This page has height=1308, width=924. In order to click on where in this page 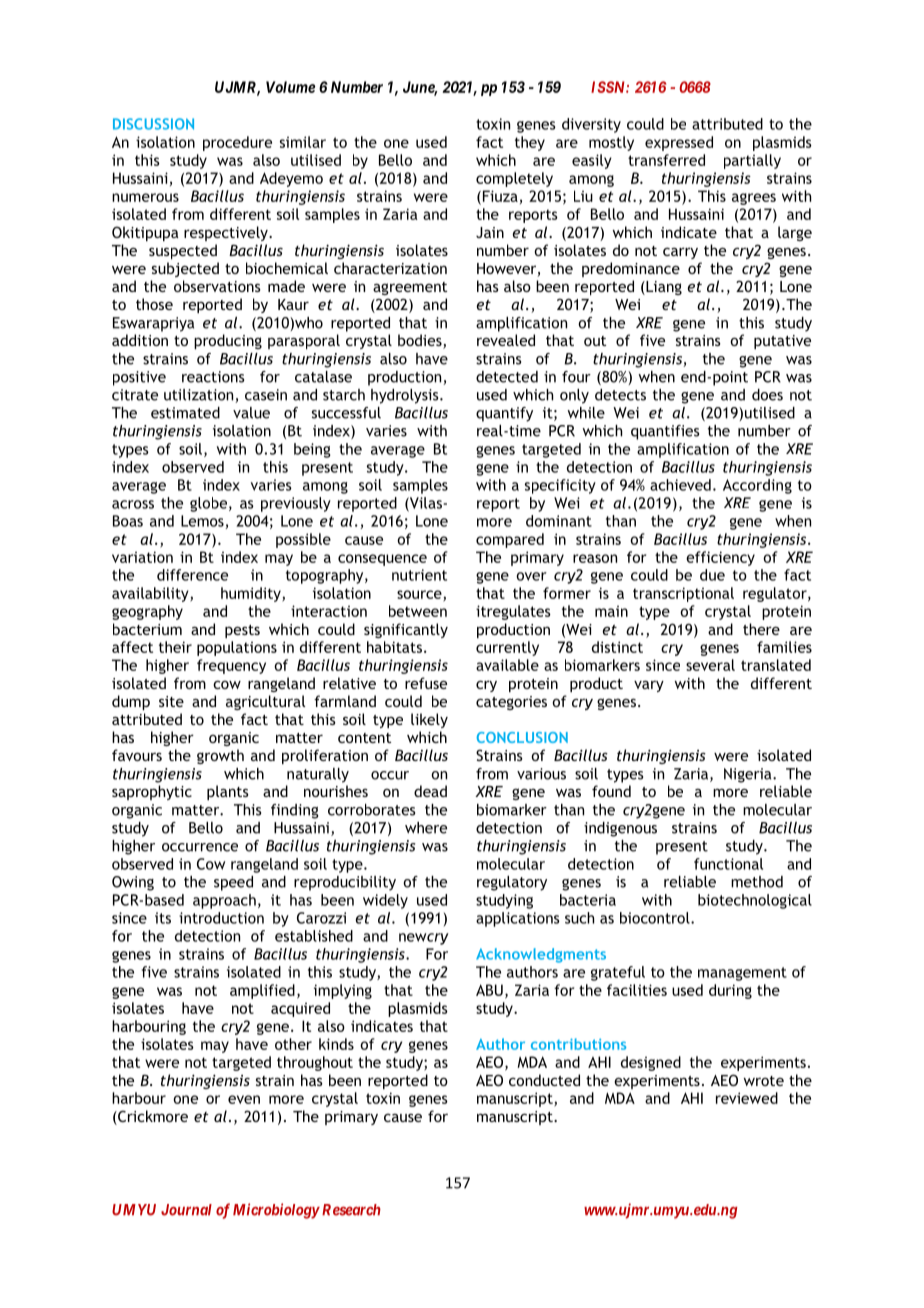, I will do `click(426, 828)`.
